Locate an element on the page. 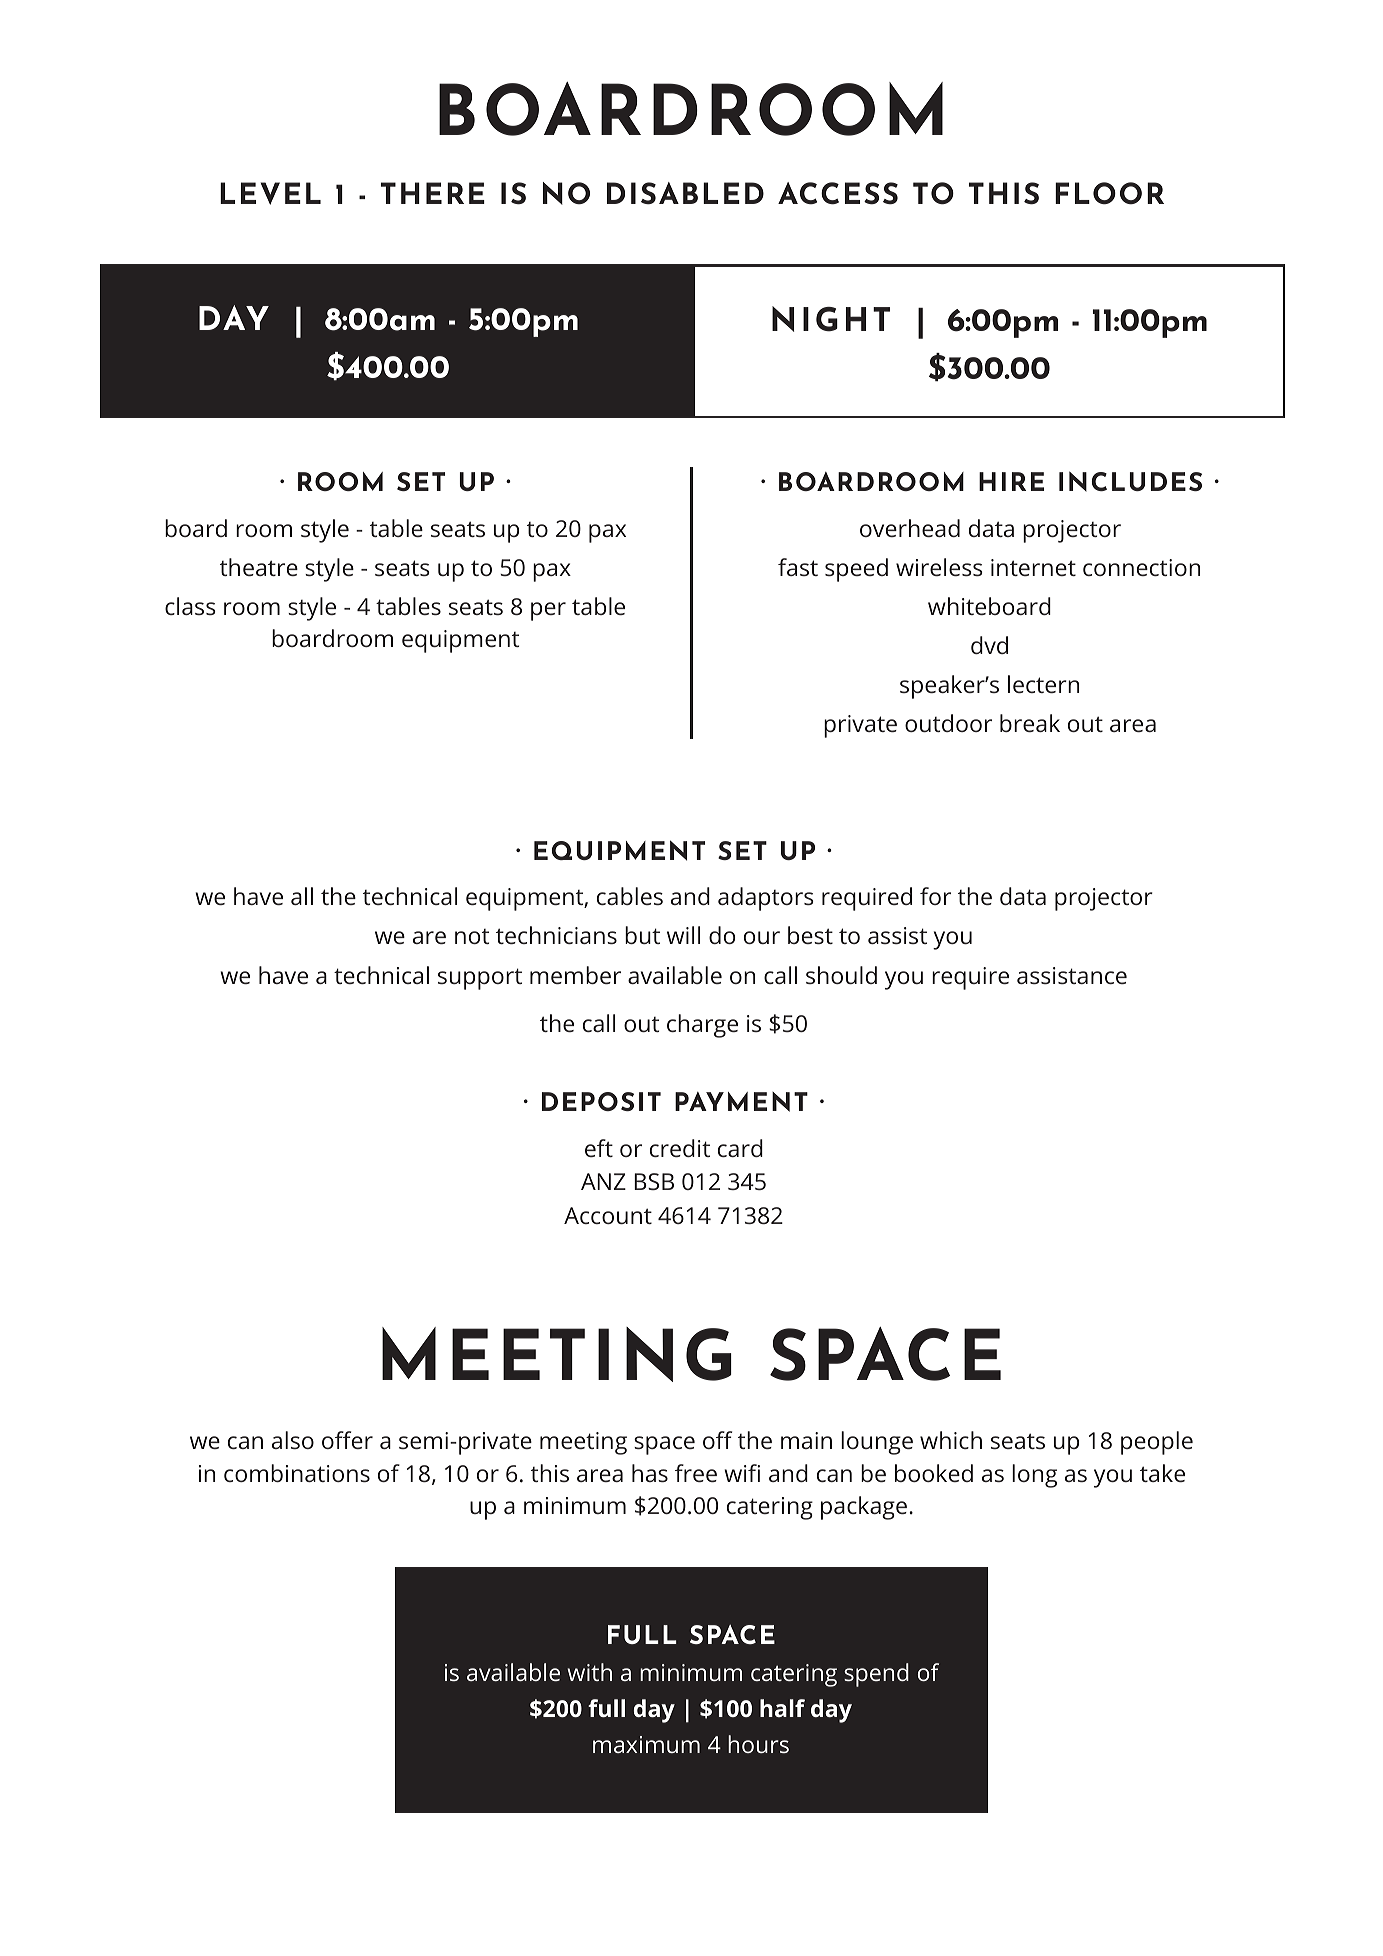 The height and width of the image is (1956, 1383). also is located at coordinates (293, 1440).
